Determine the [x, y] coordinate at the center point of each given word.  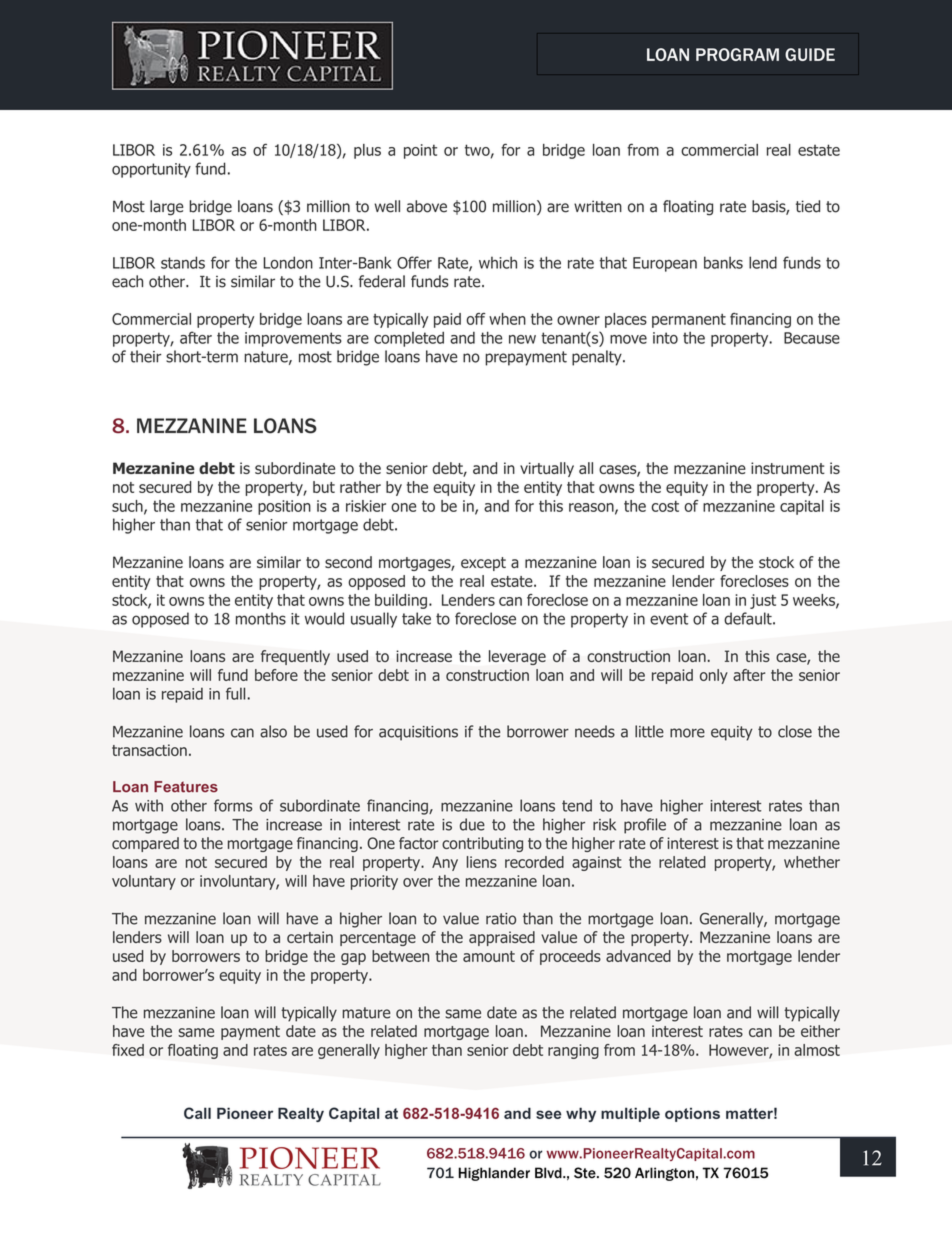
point [420, 151]
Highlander [494, 1174]
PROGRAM [737, 54]
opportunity [151, 170]
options [692, 1115]
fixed [128, 1050]
